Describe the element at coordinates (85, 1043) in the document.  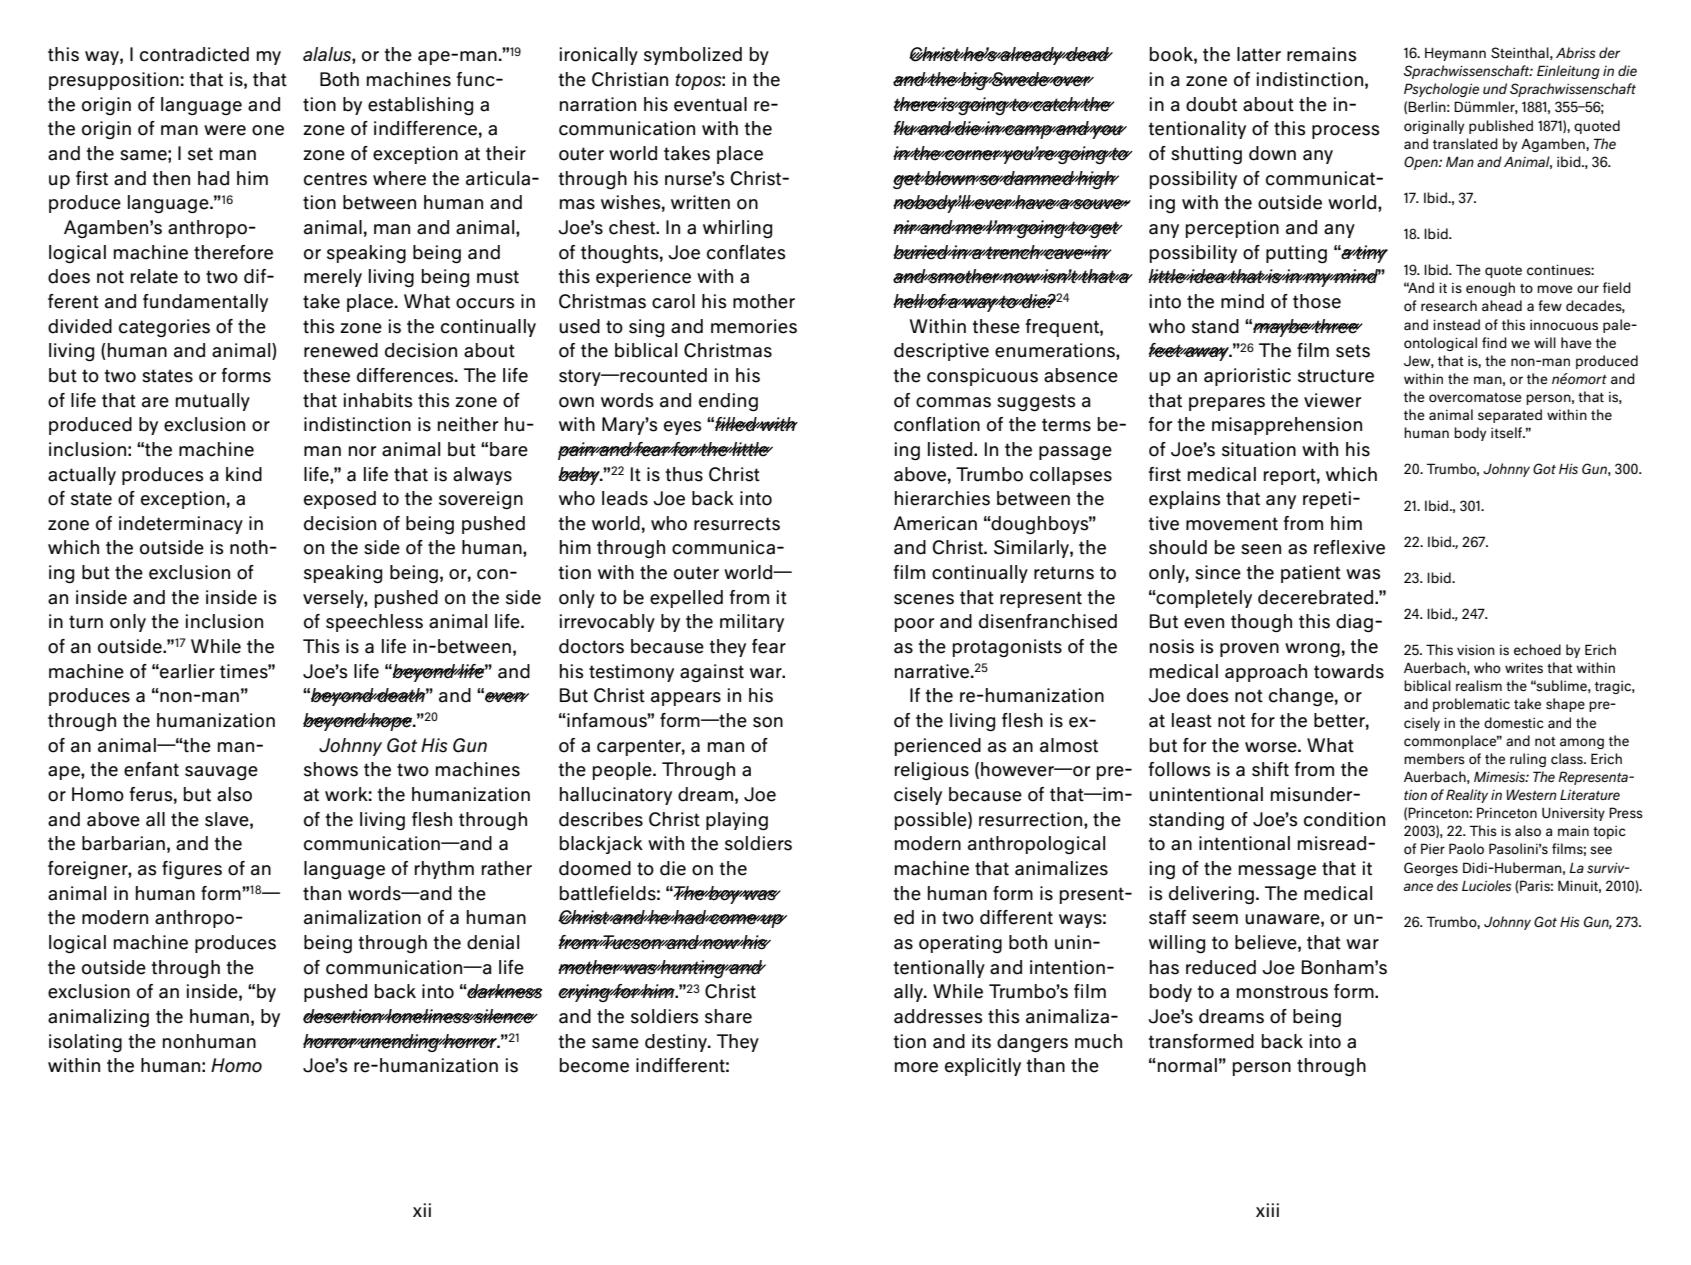
I see `isolating` at that location.
